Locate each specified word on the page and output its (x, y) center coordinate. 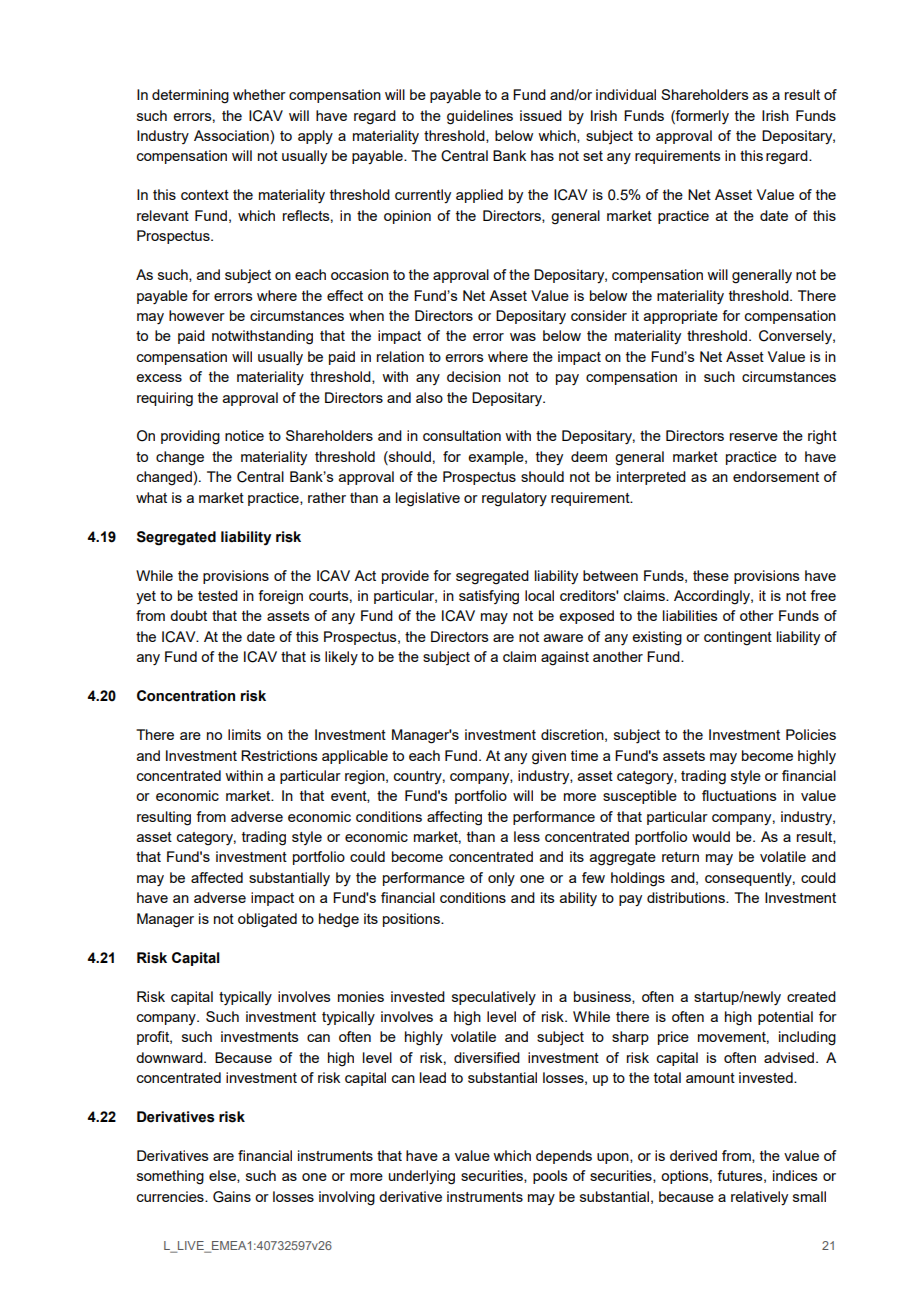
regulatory (514, 499)
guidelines (480, 117)
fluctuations (739, 795)
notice (244, 435)
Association (232, 135)
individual (626, 94)
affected (217, 877)
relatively (759, 1198)
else (223, 1176)
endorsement (776, 476)
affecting (454, 818)
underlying (422, 1177)
